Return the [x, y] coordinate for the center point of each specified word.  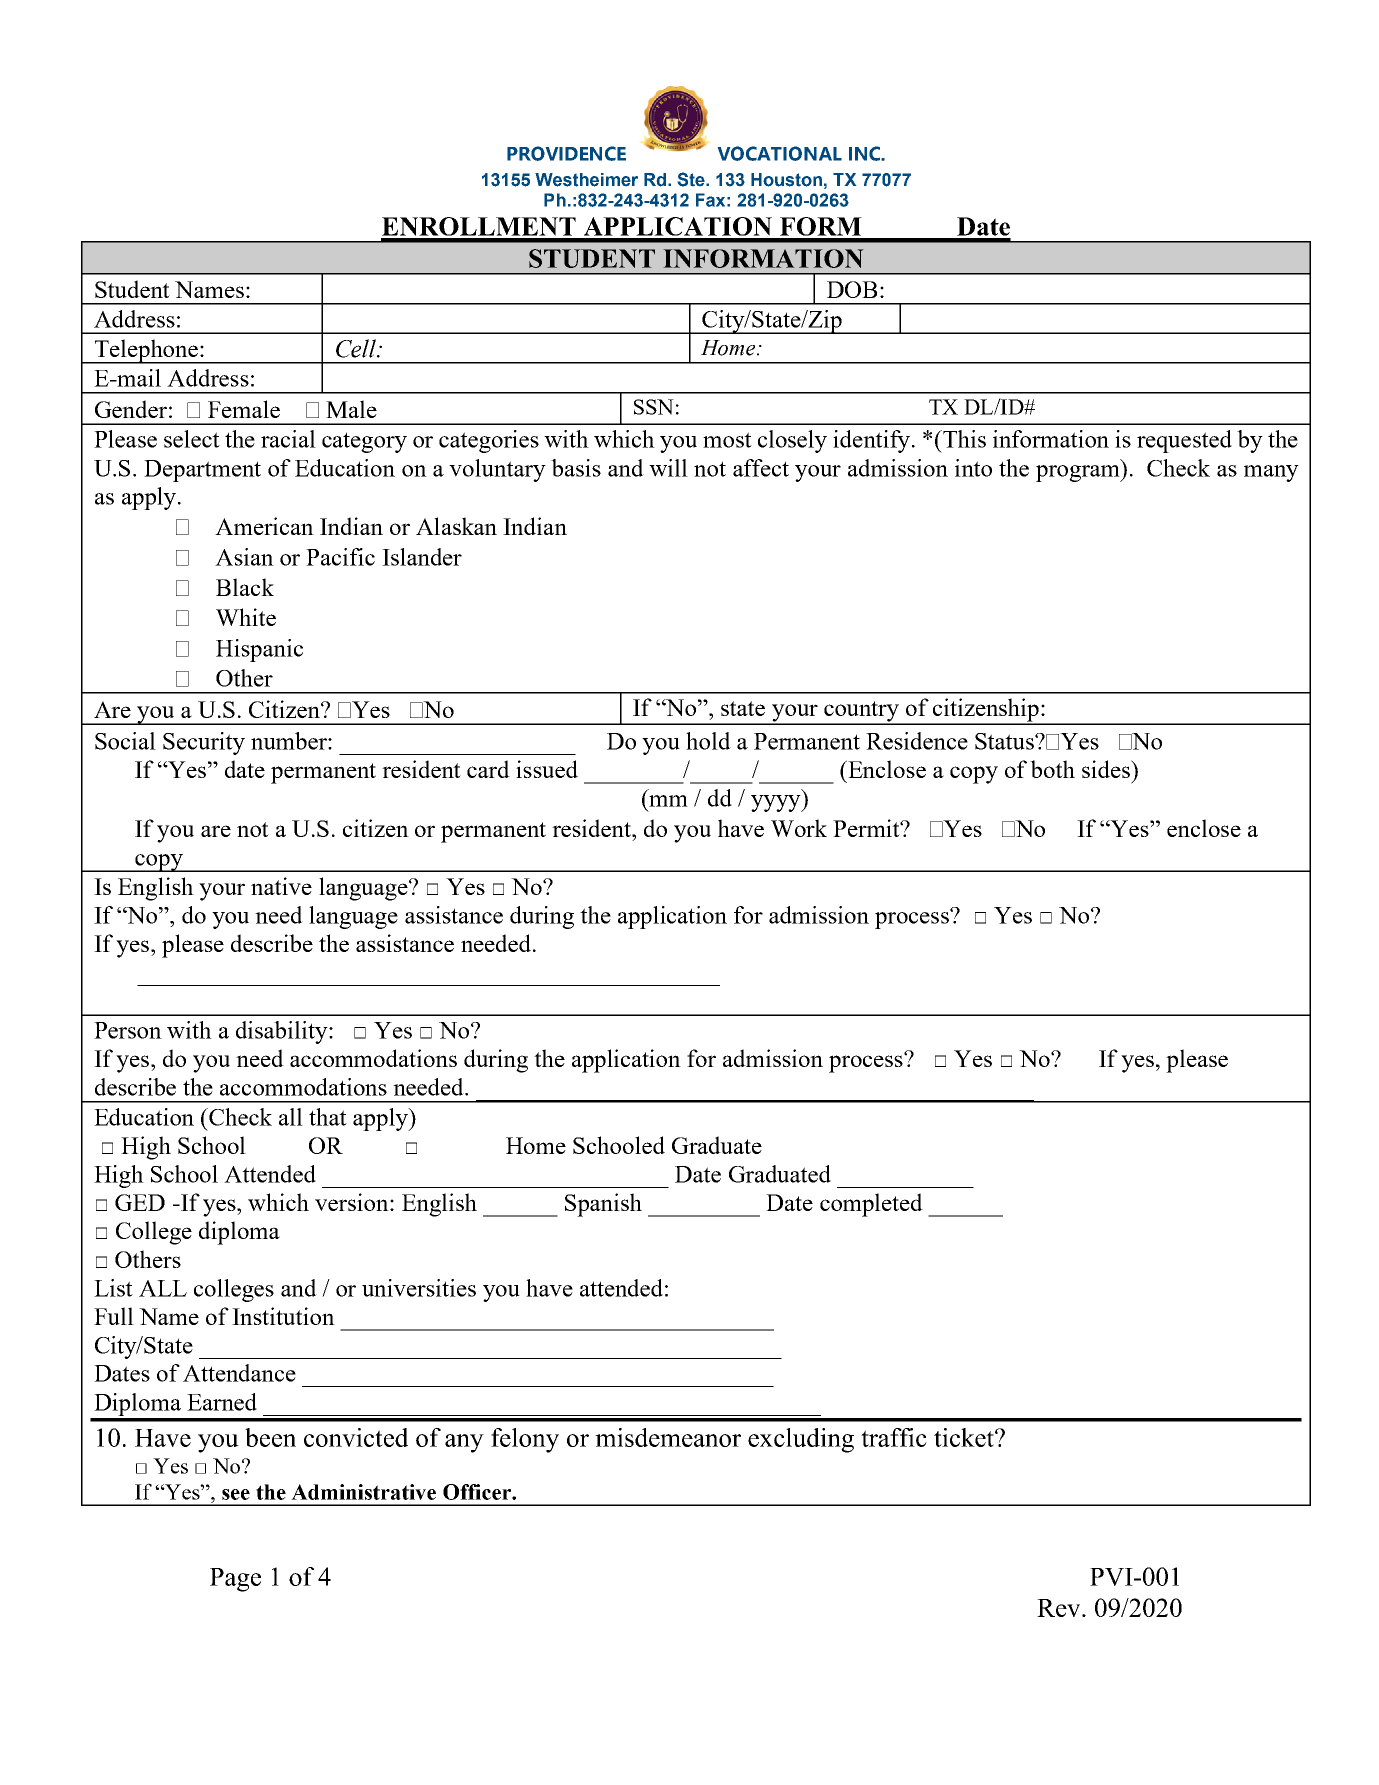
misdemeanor [668, 1437]
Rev [1060, 1608]
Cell [357, 348]
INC [865, 153]
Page [235, 1580]
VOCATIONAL [780, 153]
